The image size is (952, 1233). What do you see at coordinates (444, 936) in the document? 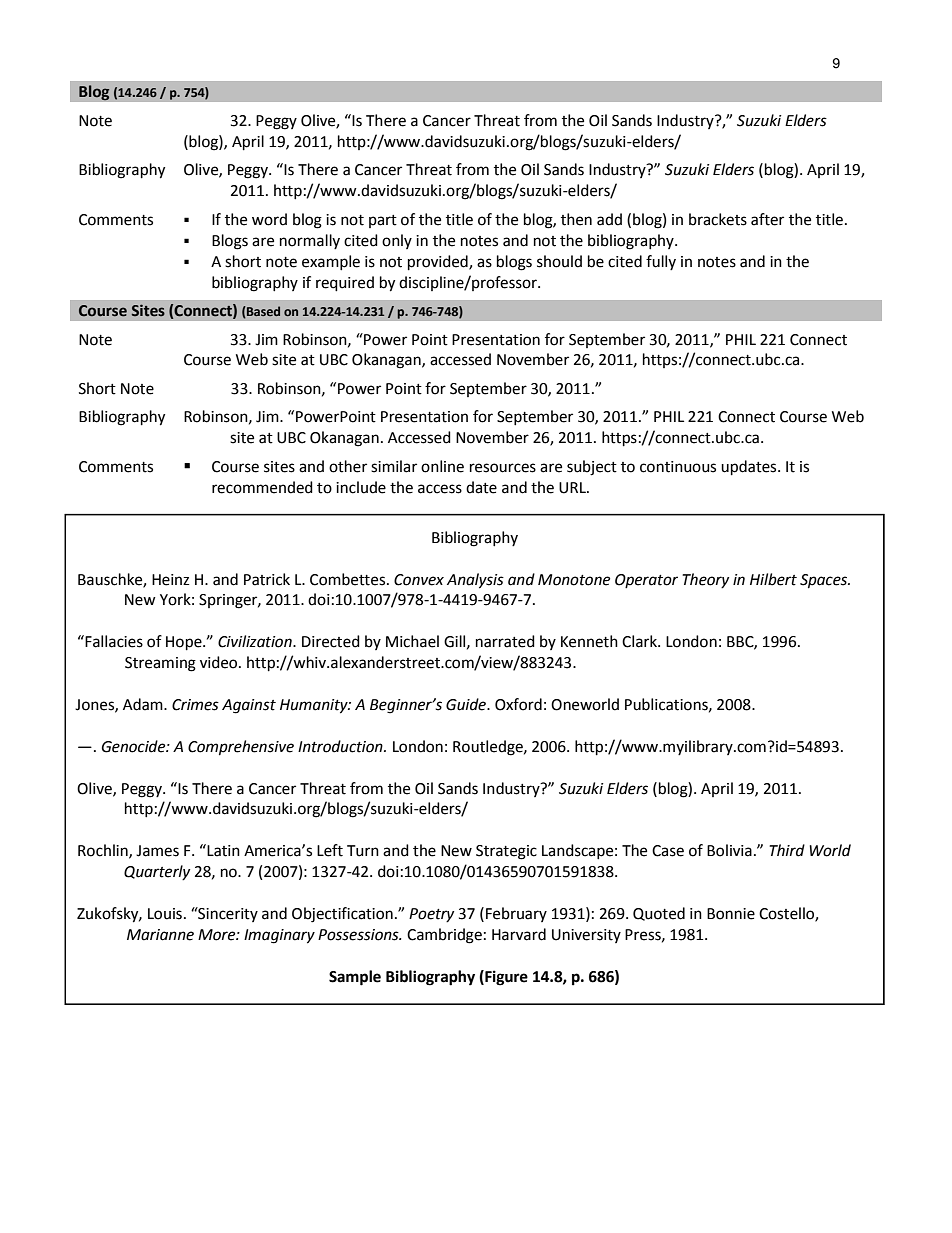
I see `Cambridge` at bounding box center [444, 936].
